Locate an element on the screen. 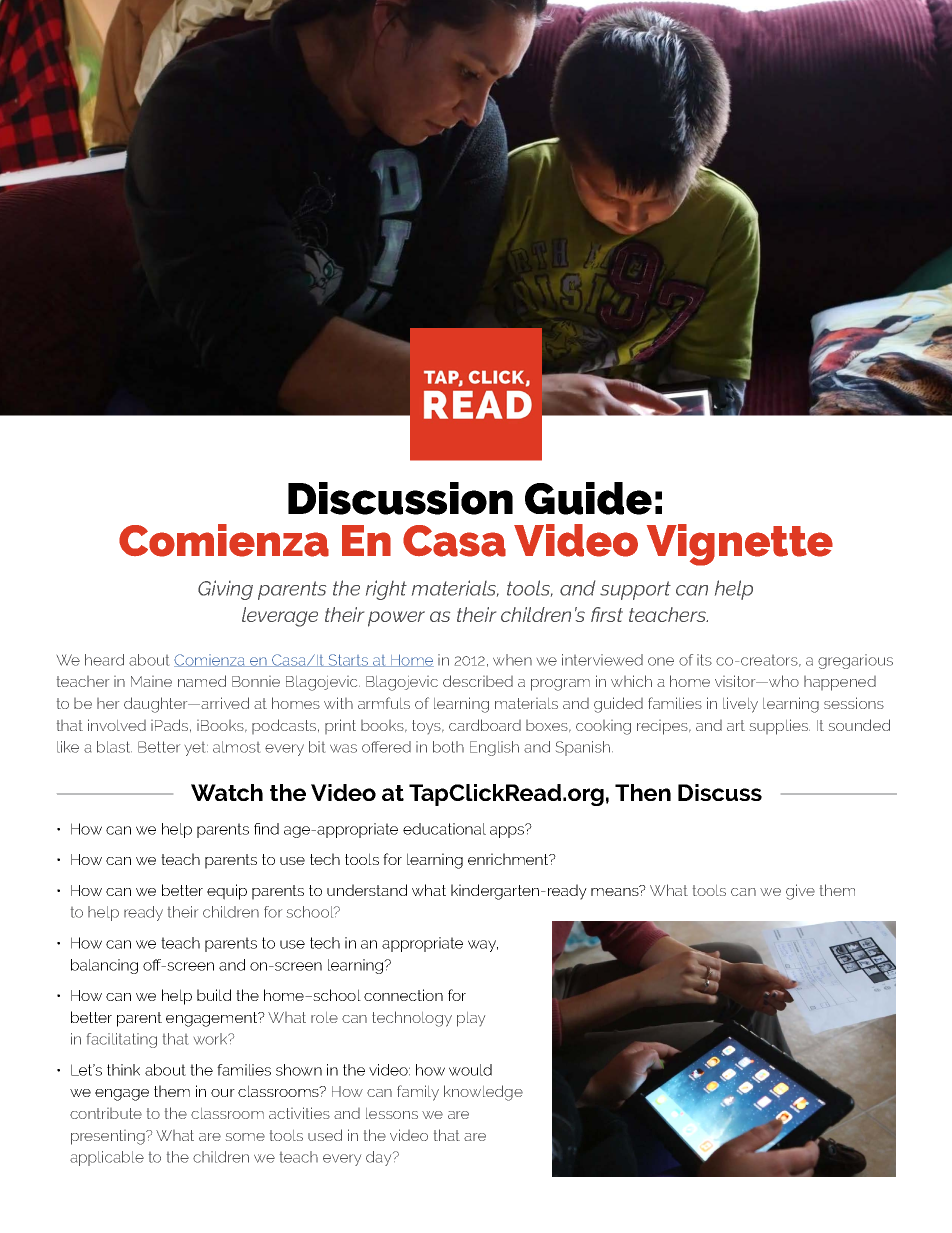  give is located at coordinates (800, 892).
